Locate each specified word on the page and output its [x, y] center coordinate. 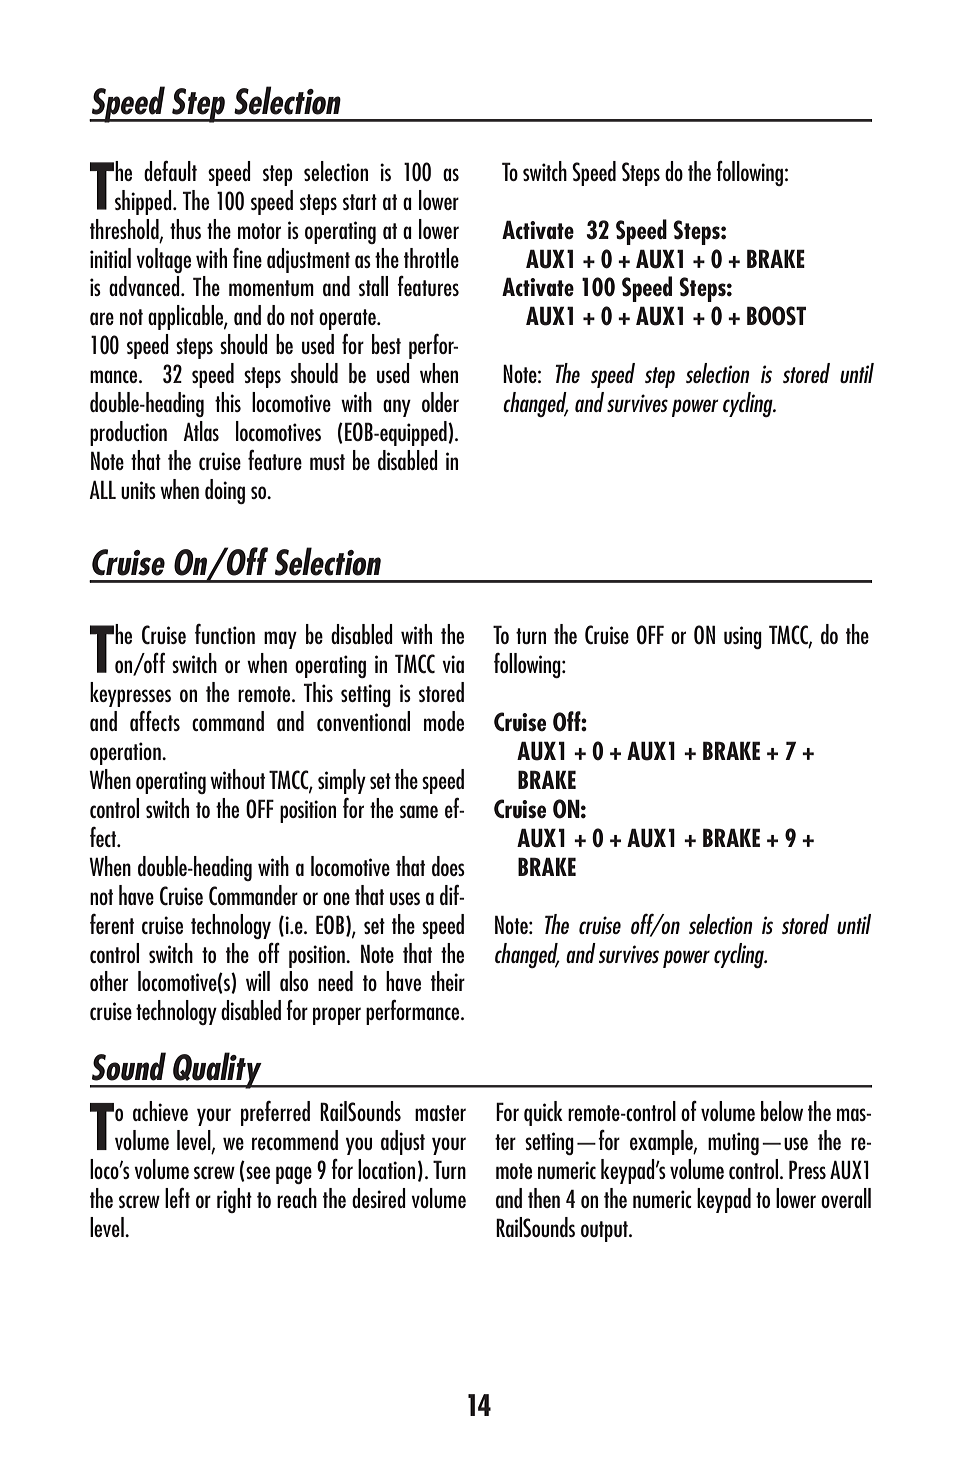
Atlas [201, 431]
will [258, 981]
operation [126, 753]
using [743, 637]
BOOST [776, 316]
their [448, 981]
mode [444, 721]
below [782, 1111]
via [453, 664]
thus [185, 229]
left [177, 1197]
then [544, 1198]
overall [846, 1198]
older [440, 402]
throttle [431, 258]
